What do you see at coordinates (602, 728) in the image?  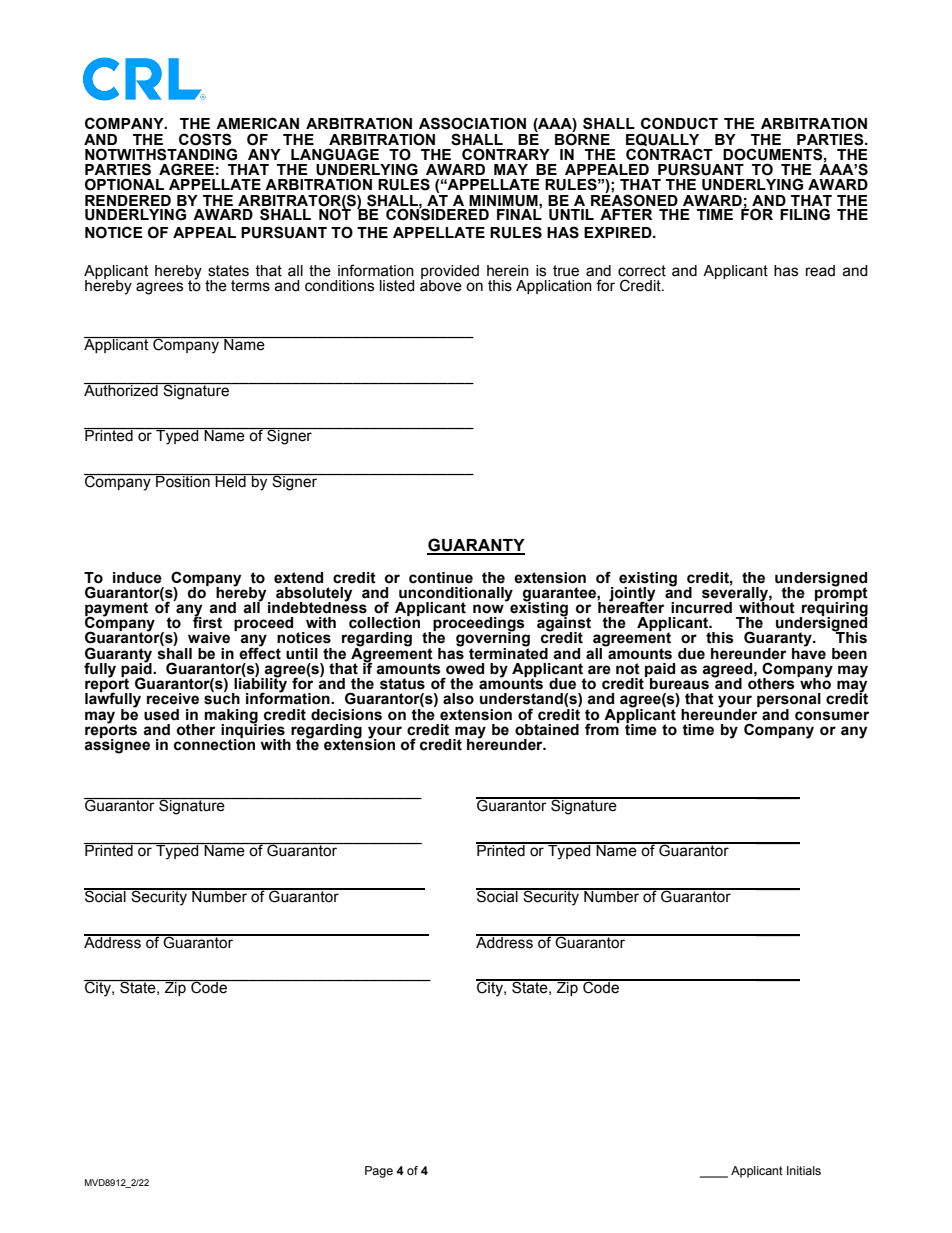 I see `from` at bounding box center [602, 728].
